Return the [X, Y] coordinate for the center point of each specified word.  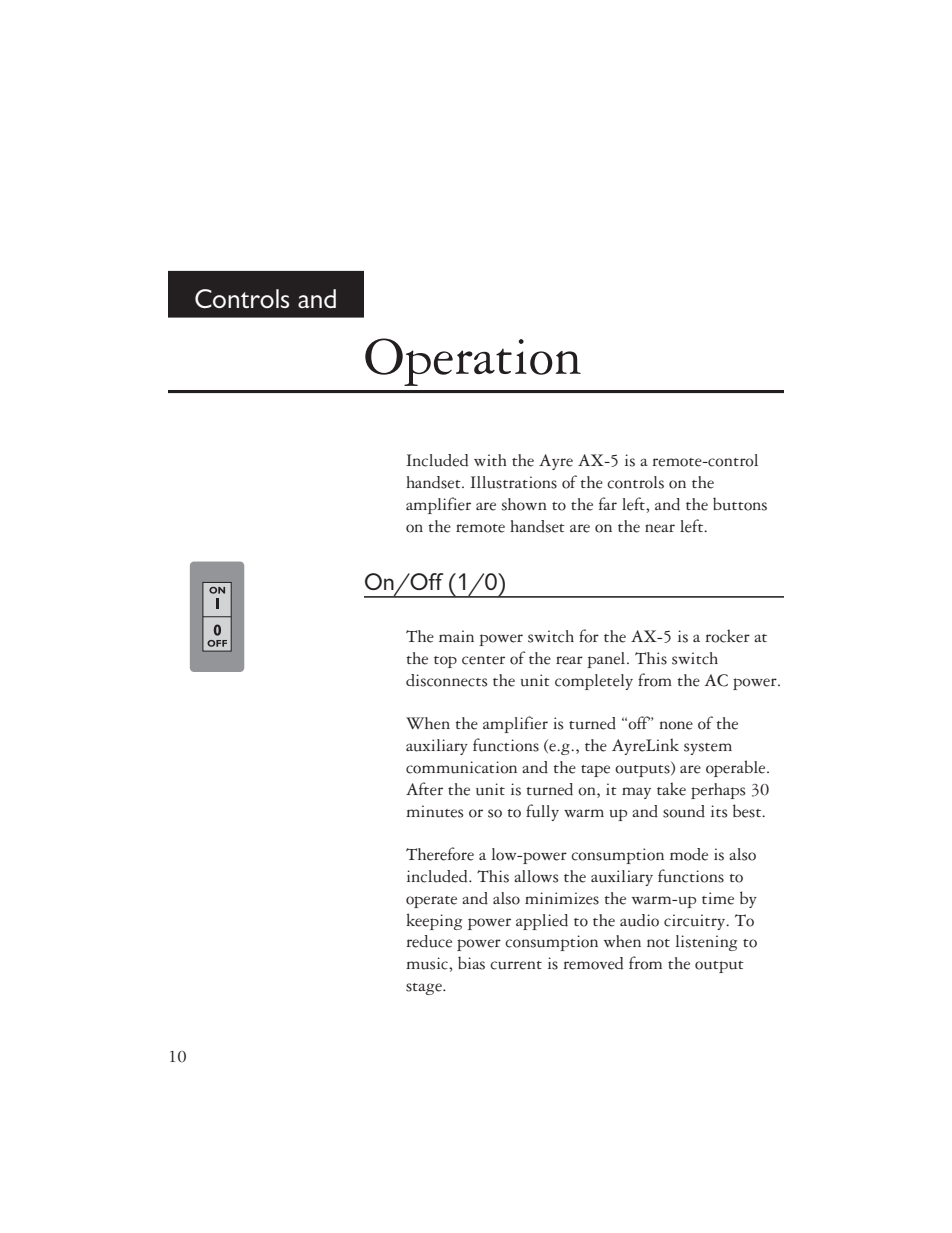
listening [706, 943]
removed [593, 963]
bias [471, 963]
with [490, 460]
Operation [473, 362]
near [660, 528]
